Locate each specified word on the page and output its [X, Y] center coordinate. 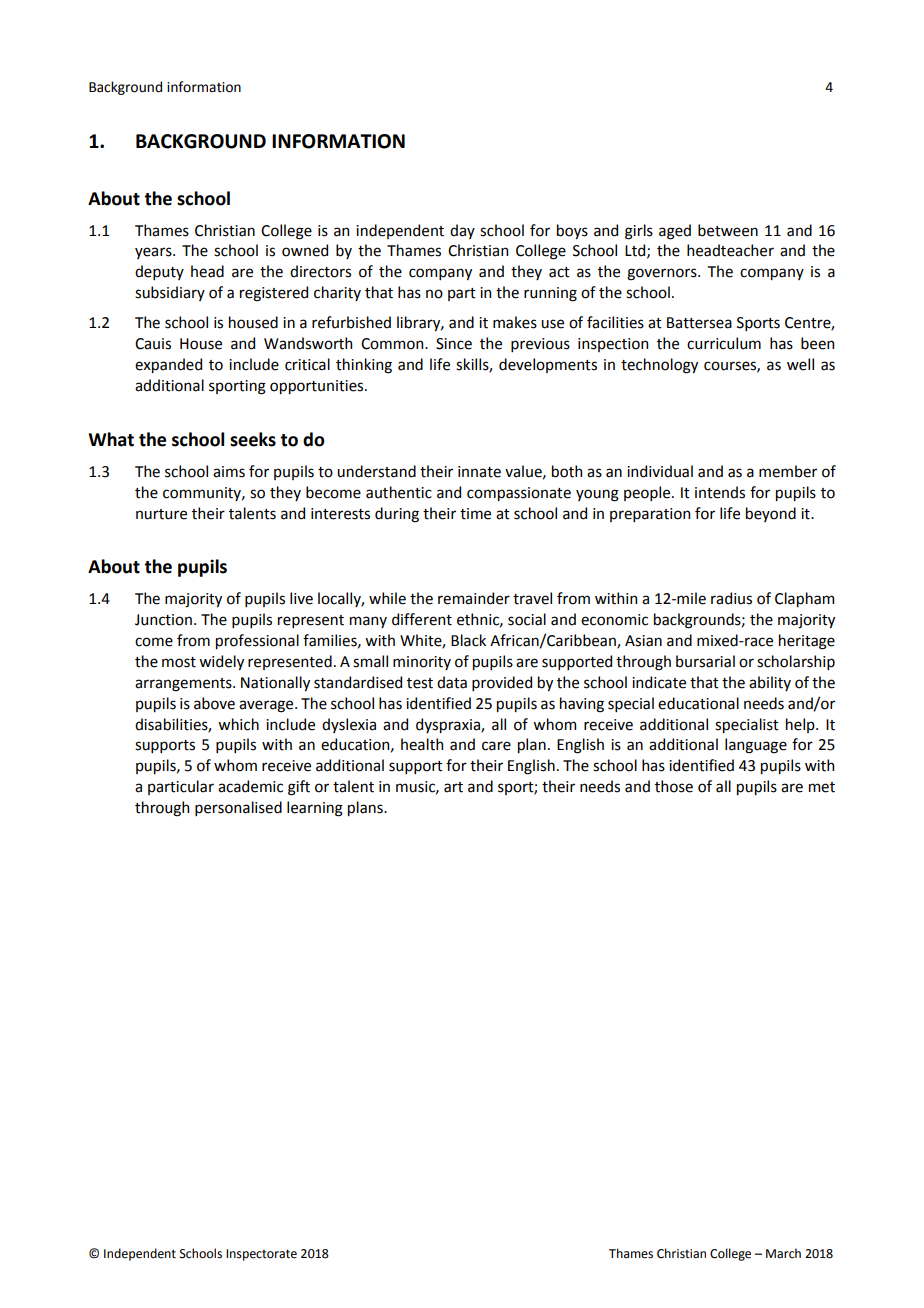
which [238, 724]
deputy [159, 272]
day [462, 231]
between [728, 230]
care [496, 746]
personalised [238, 808]
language [756, 746]
